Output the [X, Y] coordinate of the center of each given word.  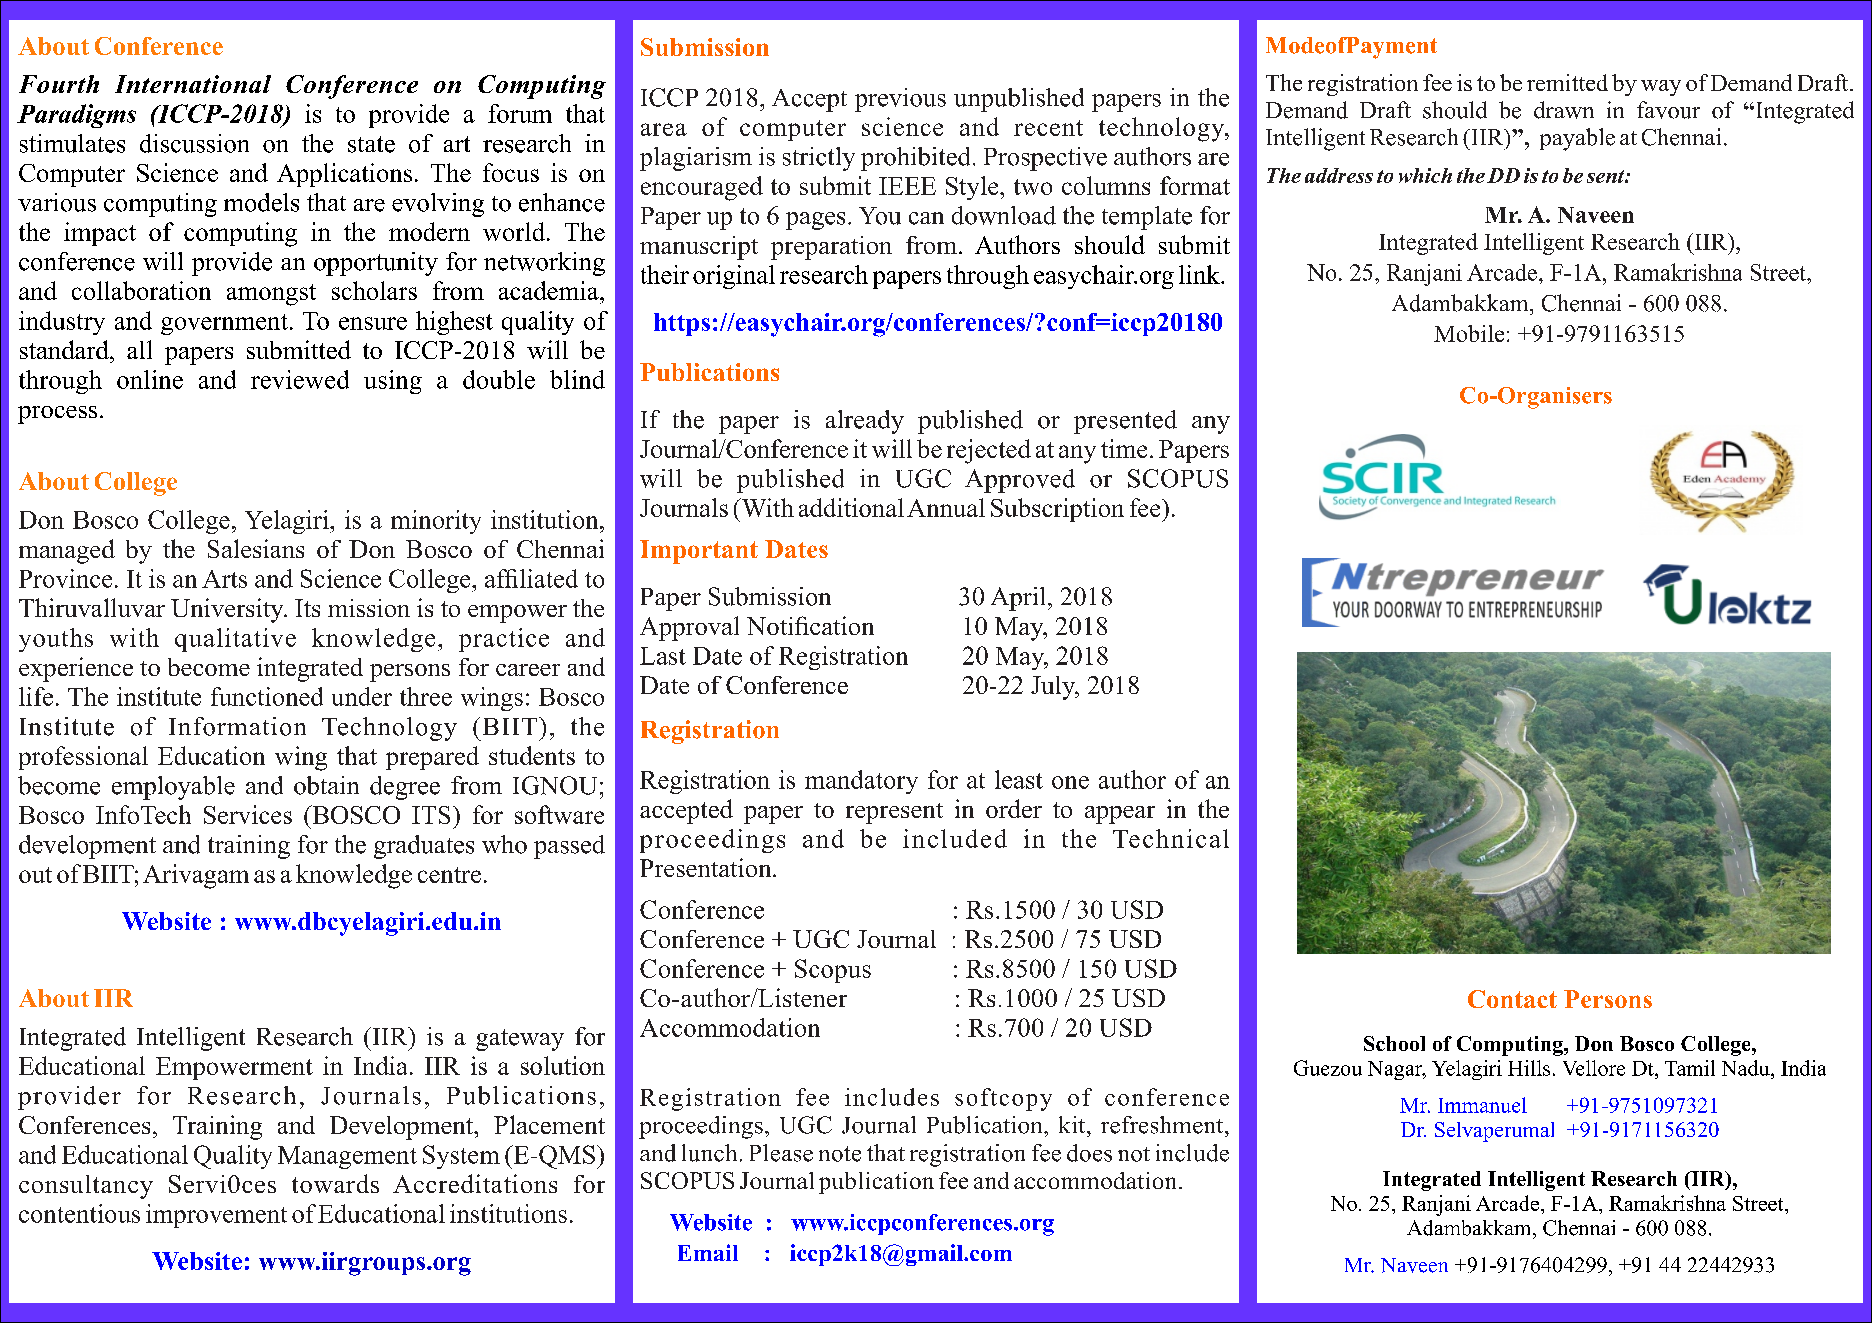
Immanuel [1482, 1105]
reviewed [300, 379]
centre [449, 875]
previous [900, 100]
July [1054, 688]
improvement [216, 1216]
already [865, 422]
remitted [1567, 82]
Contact [1512, 999]
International [193, 84]
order [1014, 808]
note [840, 1154]
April [1018, 599]
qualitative [235, 640]
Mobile [1469, 333]
